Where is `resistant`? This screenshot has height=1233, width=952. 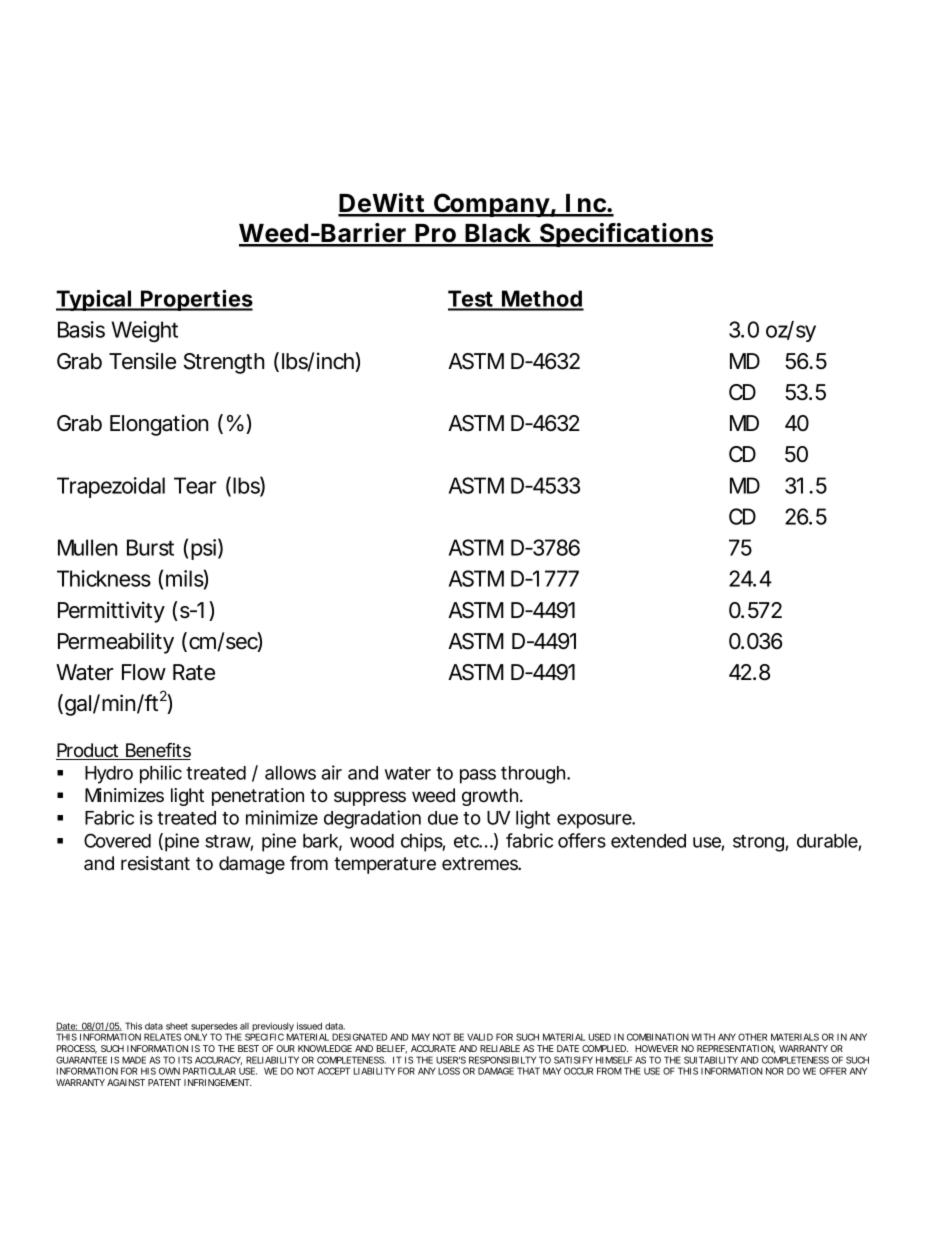
resistant is located at coordinates (155, 863).
